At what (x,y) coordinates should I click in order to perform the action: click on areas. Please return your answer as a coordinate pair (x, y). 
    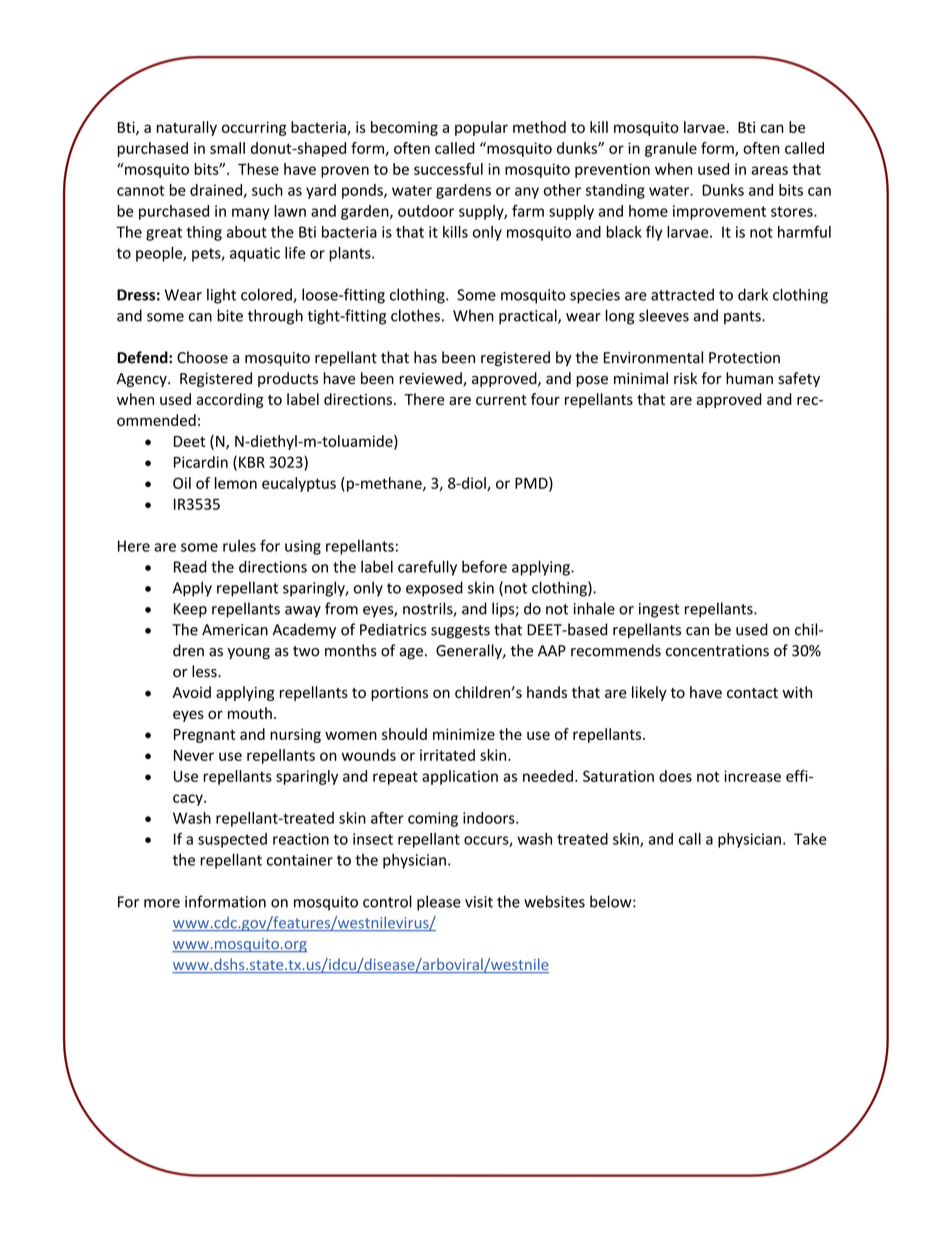
    Looking at the image, I should click on (769, 170).
